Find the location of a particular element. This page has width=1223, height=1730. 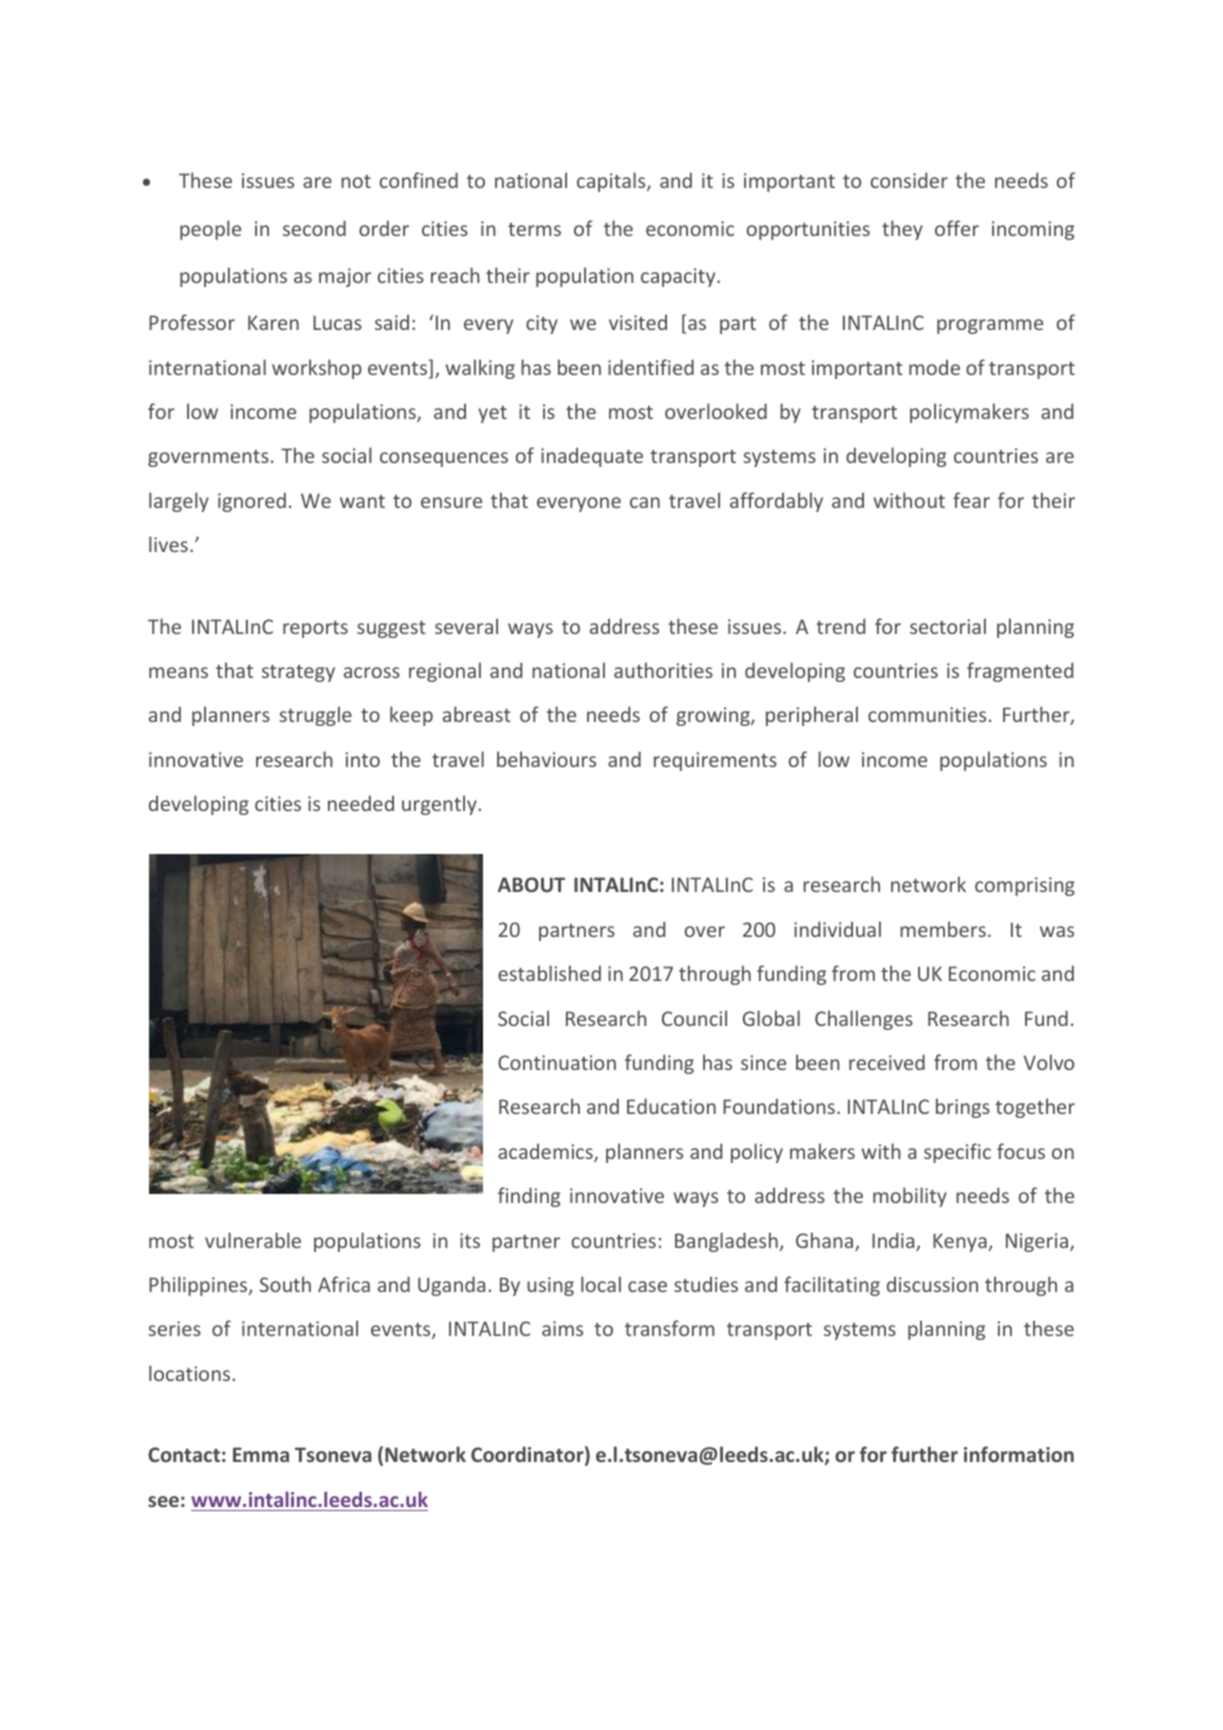

ABOUT is located at coordinates (531, 884).
